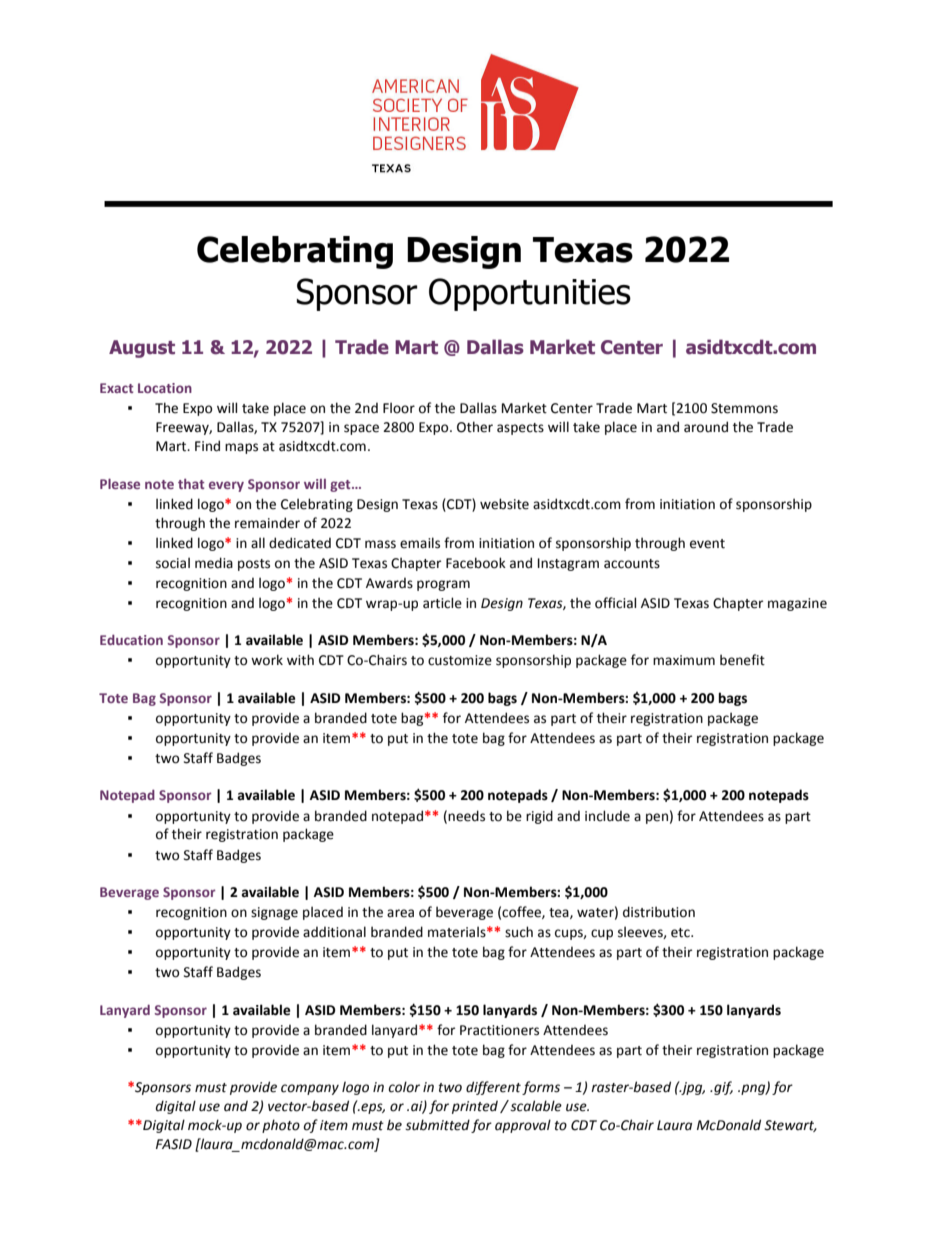 The image size is (952, 1233). Describe the element at coordinates (707, 544) in the screenshot. I see `event` at that location.
